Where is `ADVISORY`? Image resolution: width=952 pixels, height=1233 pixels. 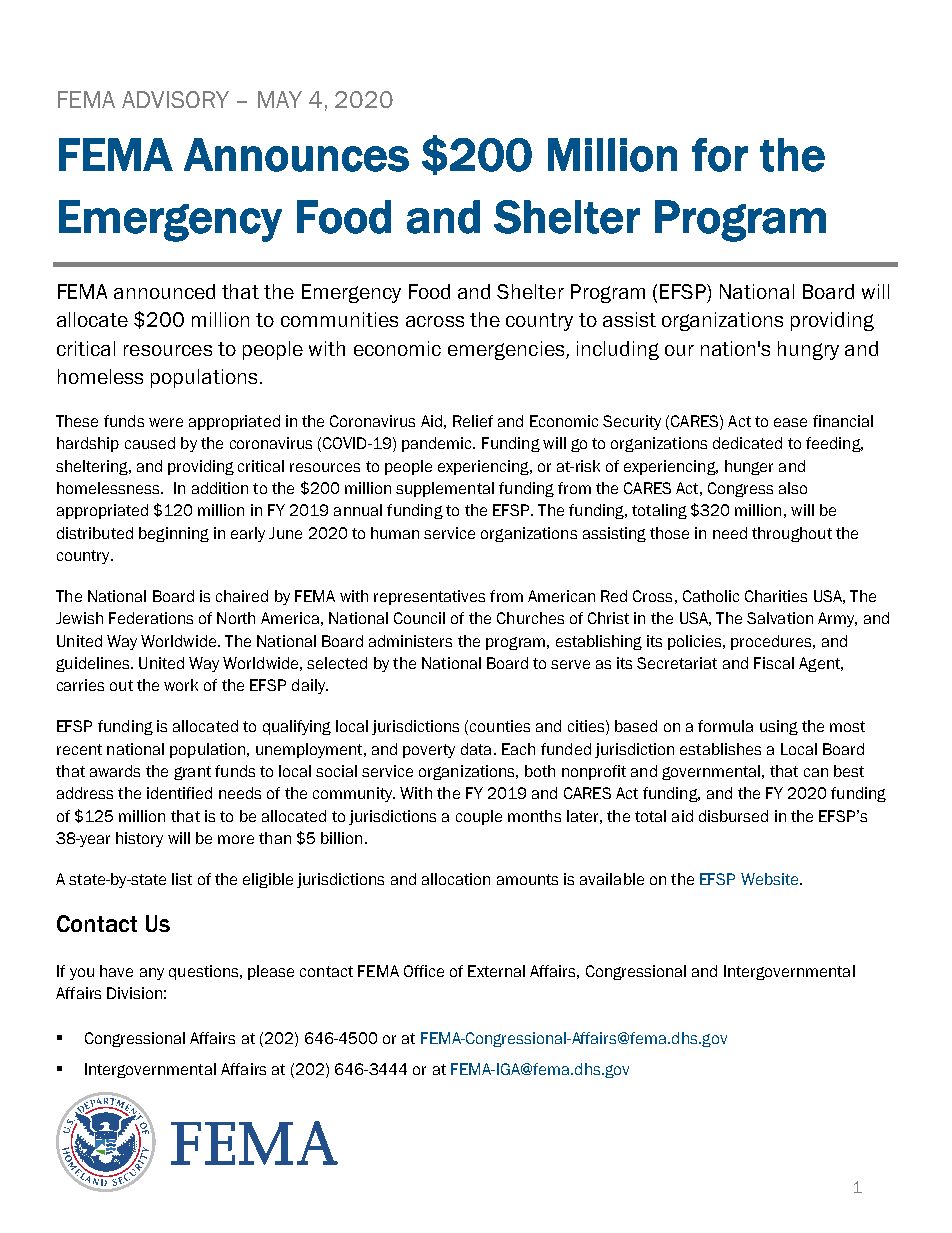 ADVISORY is located at coordinates (175, 99).
